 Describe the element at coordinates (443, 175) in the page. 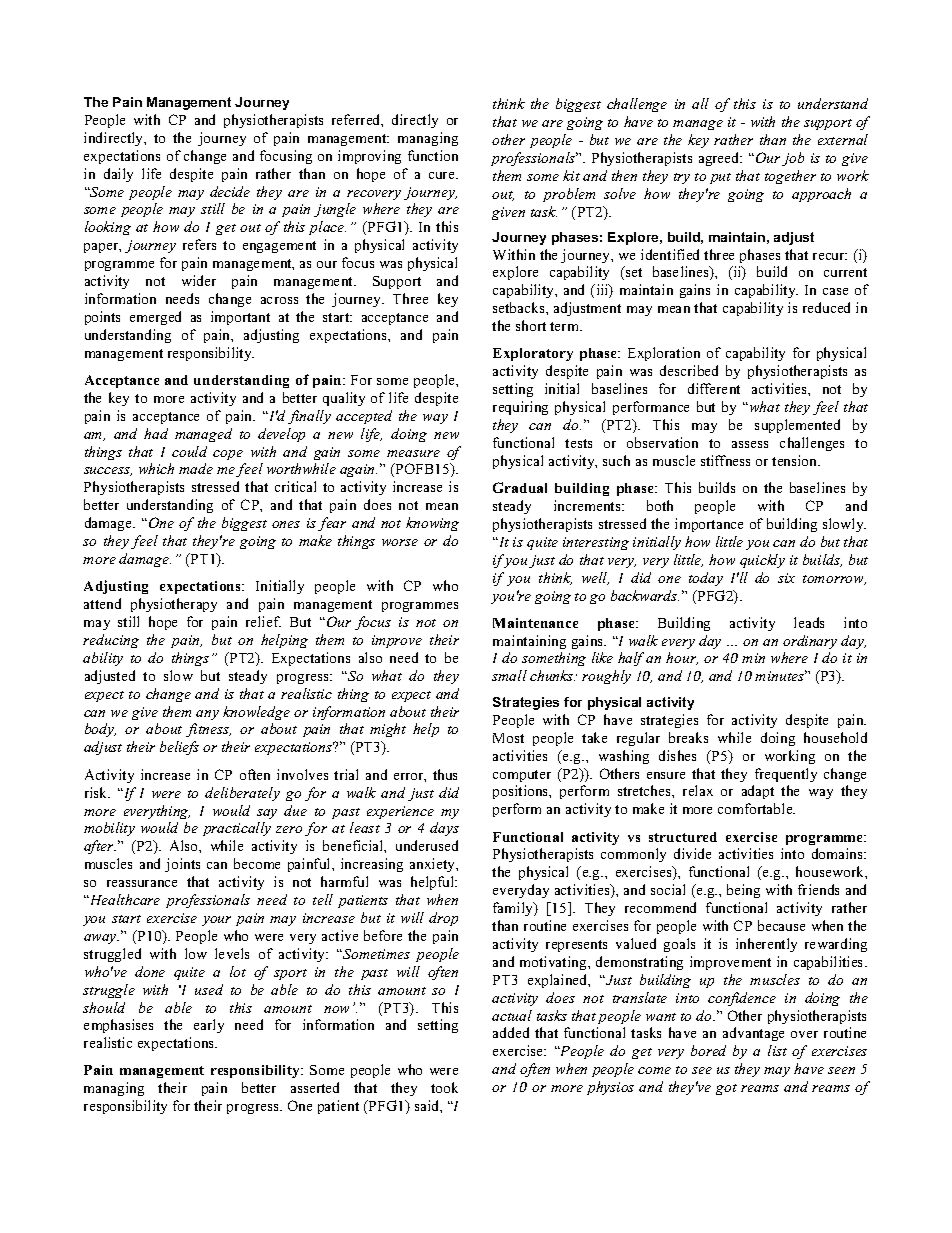

I see `cure` at that location.
